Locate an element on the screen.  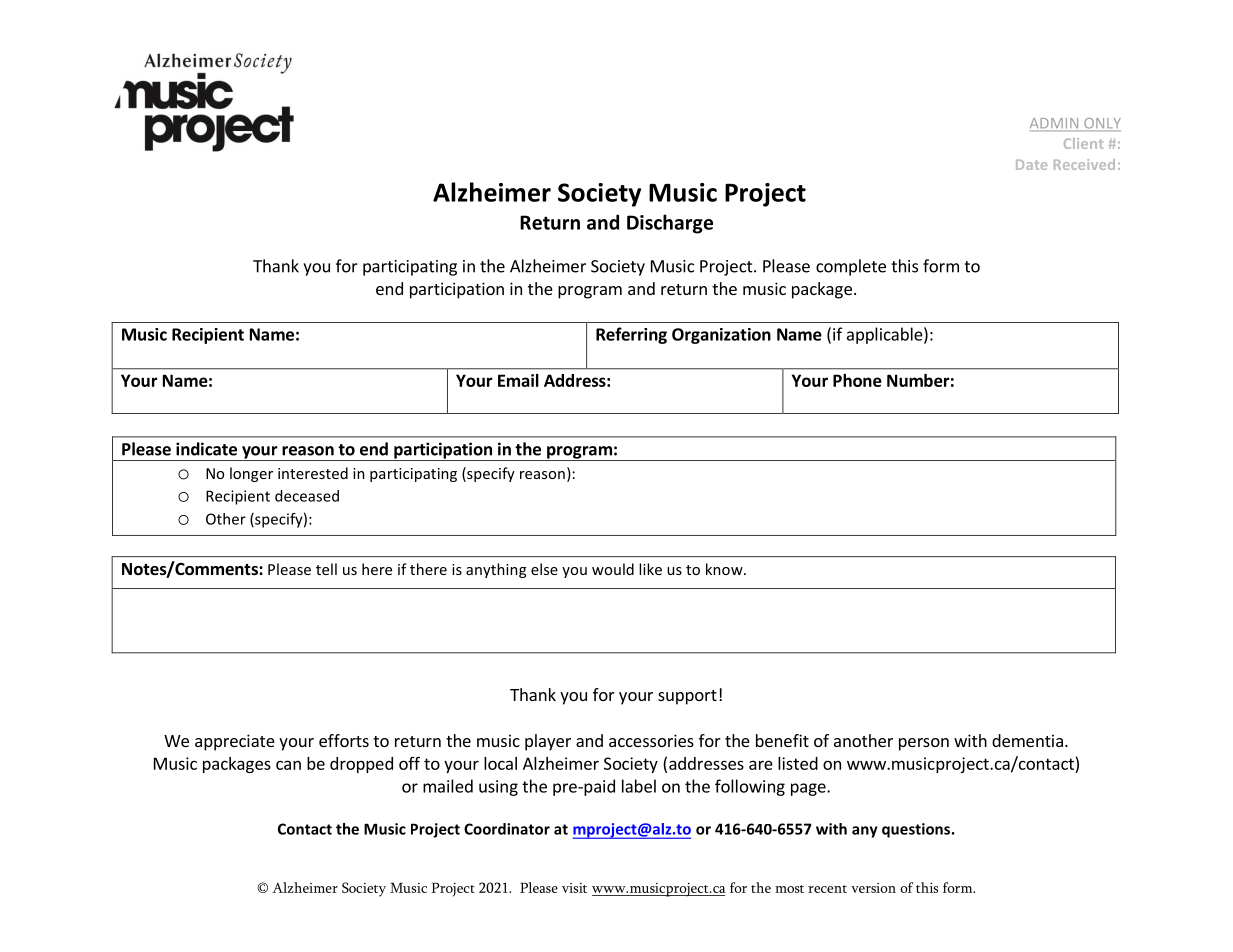
complete is located at coordinates (851, 267).
